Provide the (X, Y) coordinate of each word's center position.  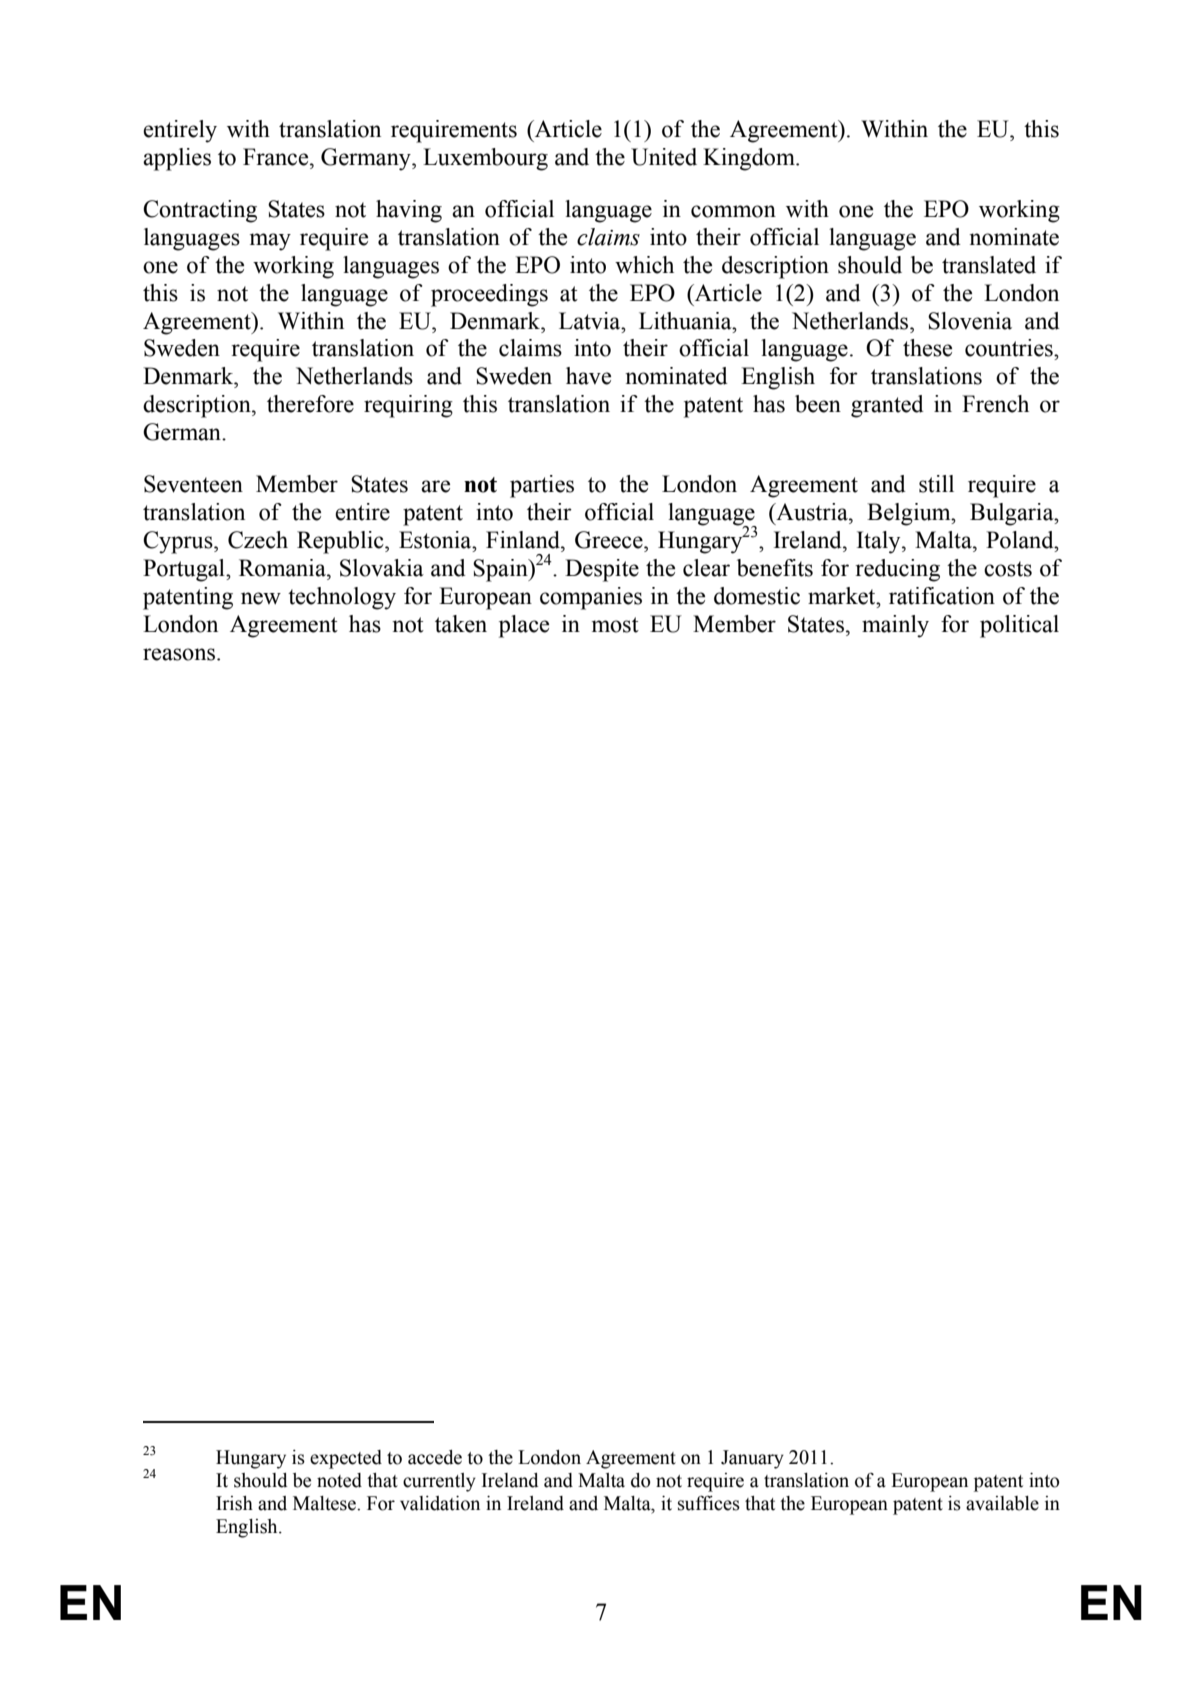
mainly (895, 626)
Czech (258, 540)
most (615, 625)
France (277, 157)
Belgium (910, 514)
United (664, 157)
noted (339, 1480)
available (1002, 1503)
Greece (610, 540)
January (752, 1459)
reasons (180, 654)
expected (346, 1459)
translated (989, 265)
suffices (709, 1503)
